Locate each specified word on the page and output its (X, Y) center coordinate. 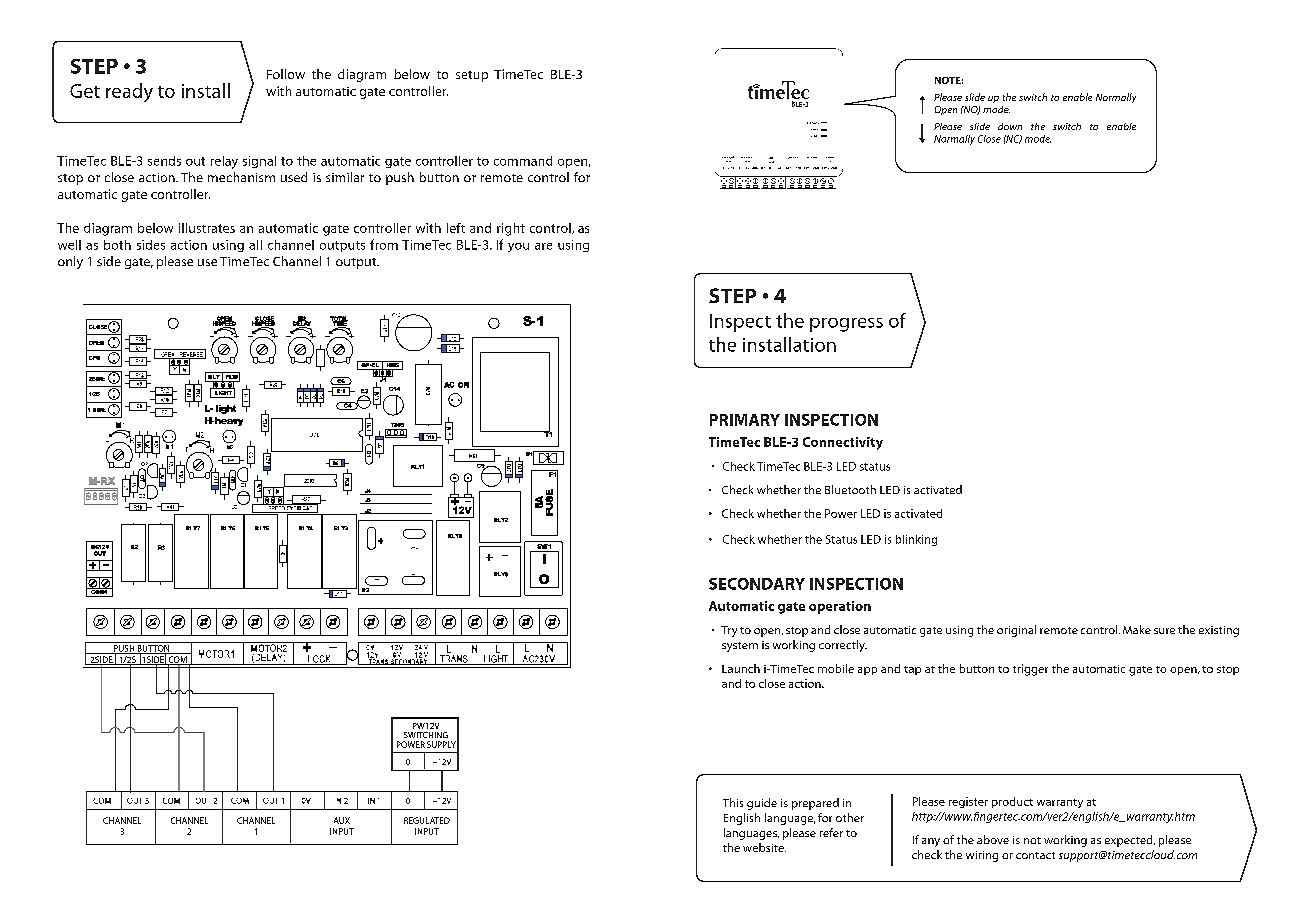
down (1010, 126)
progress (846, 325)
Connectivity (843, 443)
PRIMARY (745, 420)
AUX (342, 820)
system (740, 647)
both (117, 245)
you (518, 247)
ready (129, 92)
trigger (1030, 670)
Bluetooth (850, 489)
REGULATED (427, 820)
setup (472, 76)
